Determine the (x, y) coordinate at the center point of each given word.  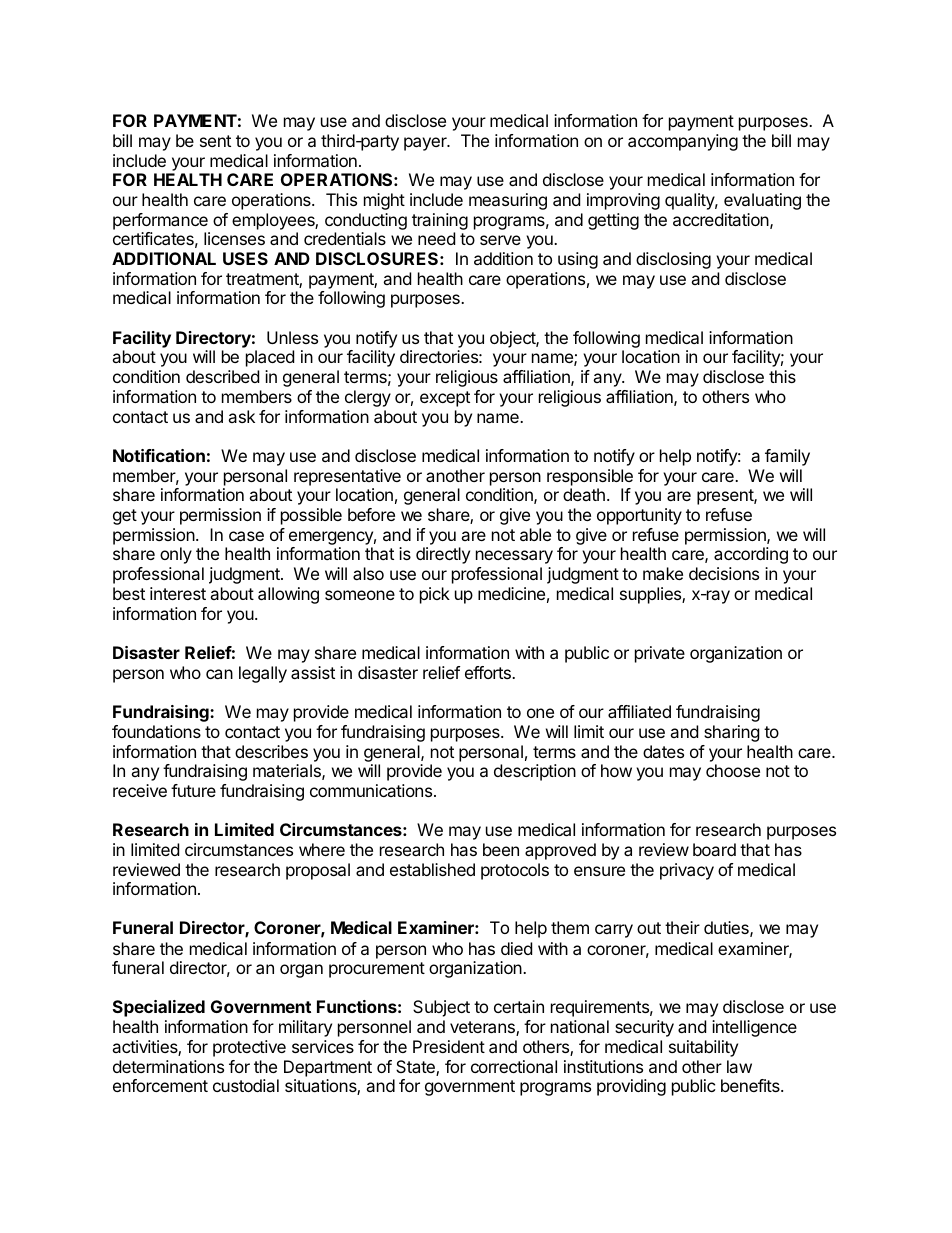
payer (426, 144)
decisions (724, 573)
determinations (168, 1066)
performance (160, 221)
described (222, 376)
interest (178, 593)
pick (435, 595)
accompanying (683, 142)
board (714, 849)
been (501, 849)
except (445, 399)
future (193, 790)
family (787, 457)
